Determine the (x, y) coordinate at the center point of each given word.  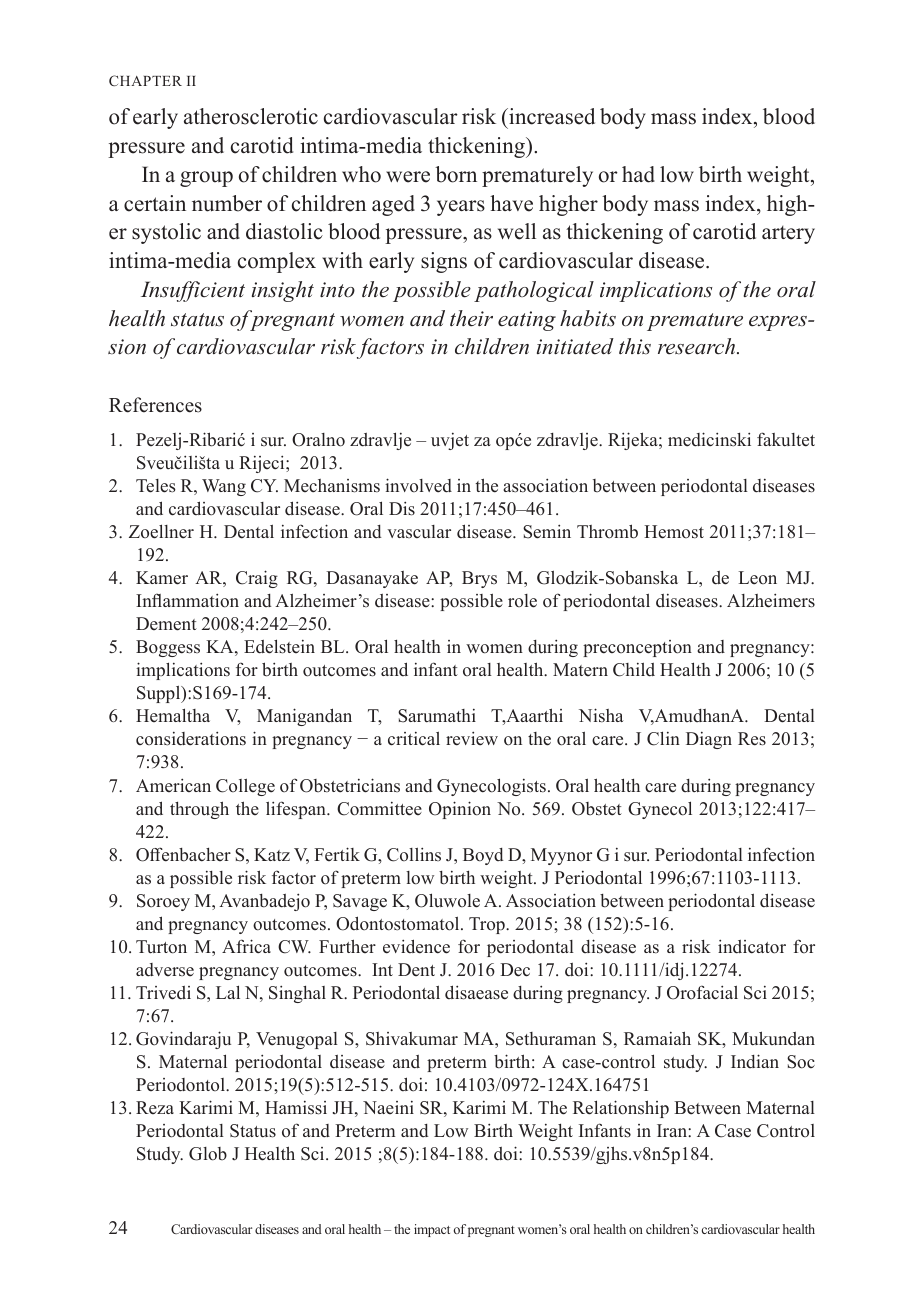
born (456, 174)
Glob (208, 1154)
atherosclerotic (251, 116)
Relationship (621, 1109)
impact (432, 1230)
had (638, 174)
